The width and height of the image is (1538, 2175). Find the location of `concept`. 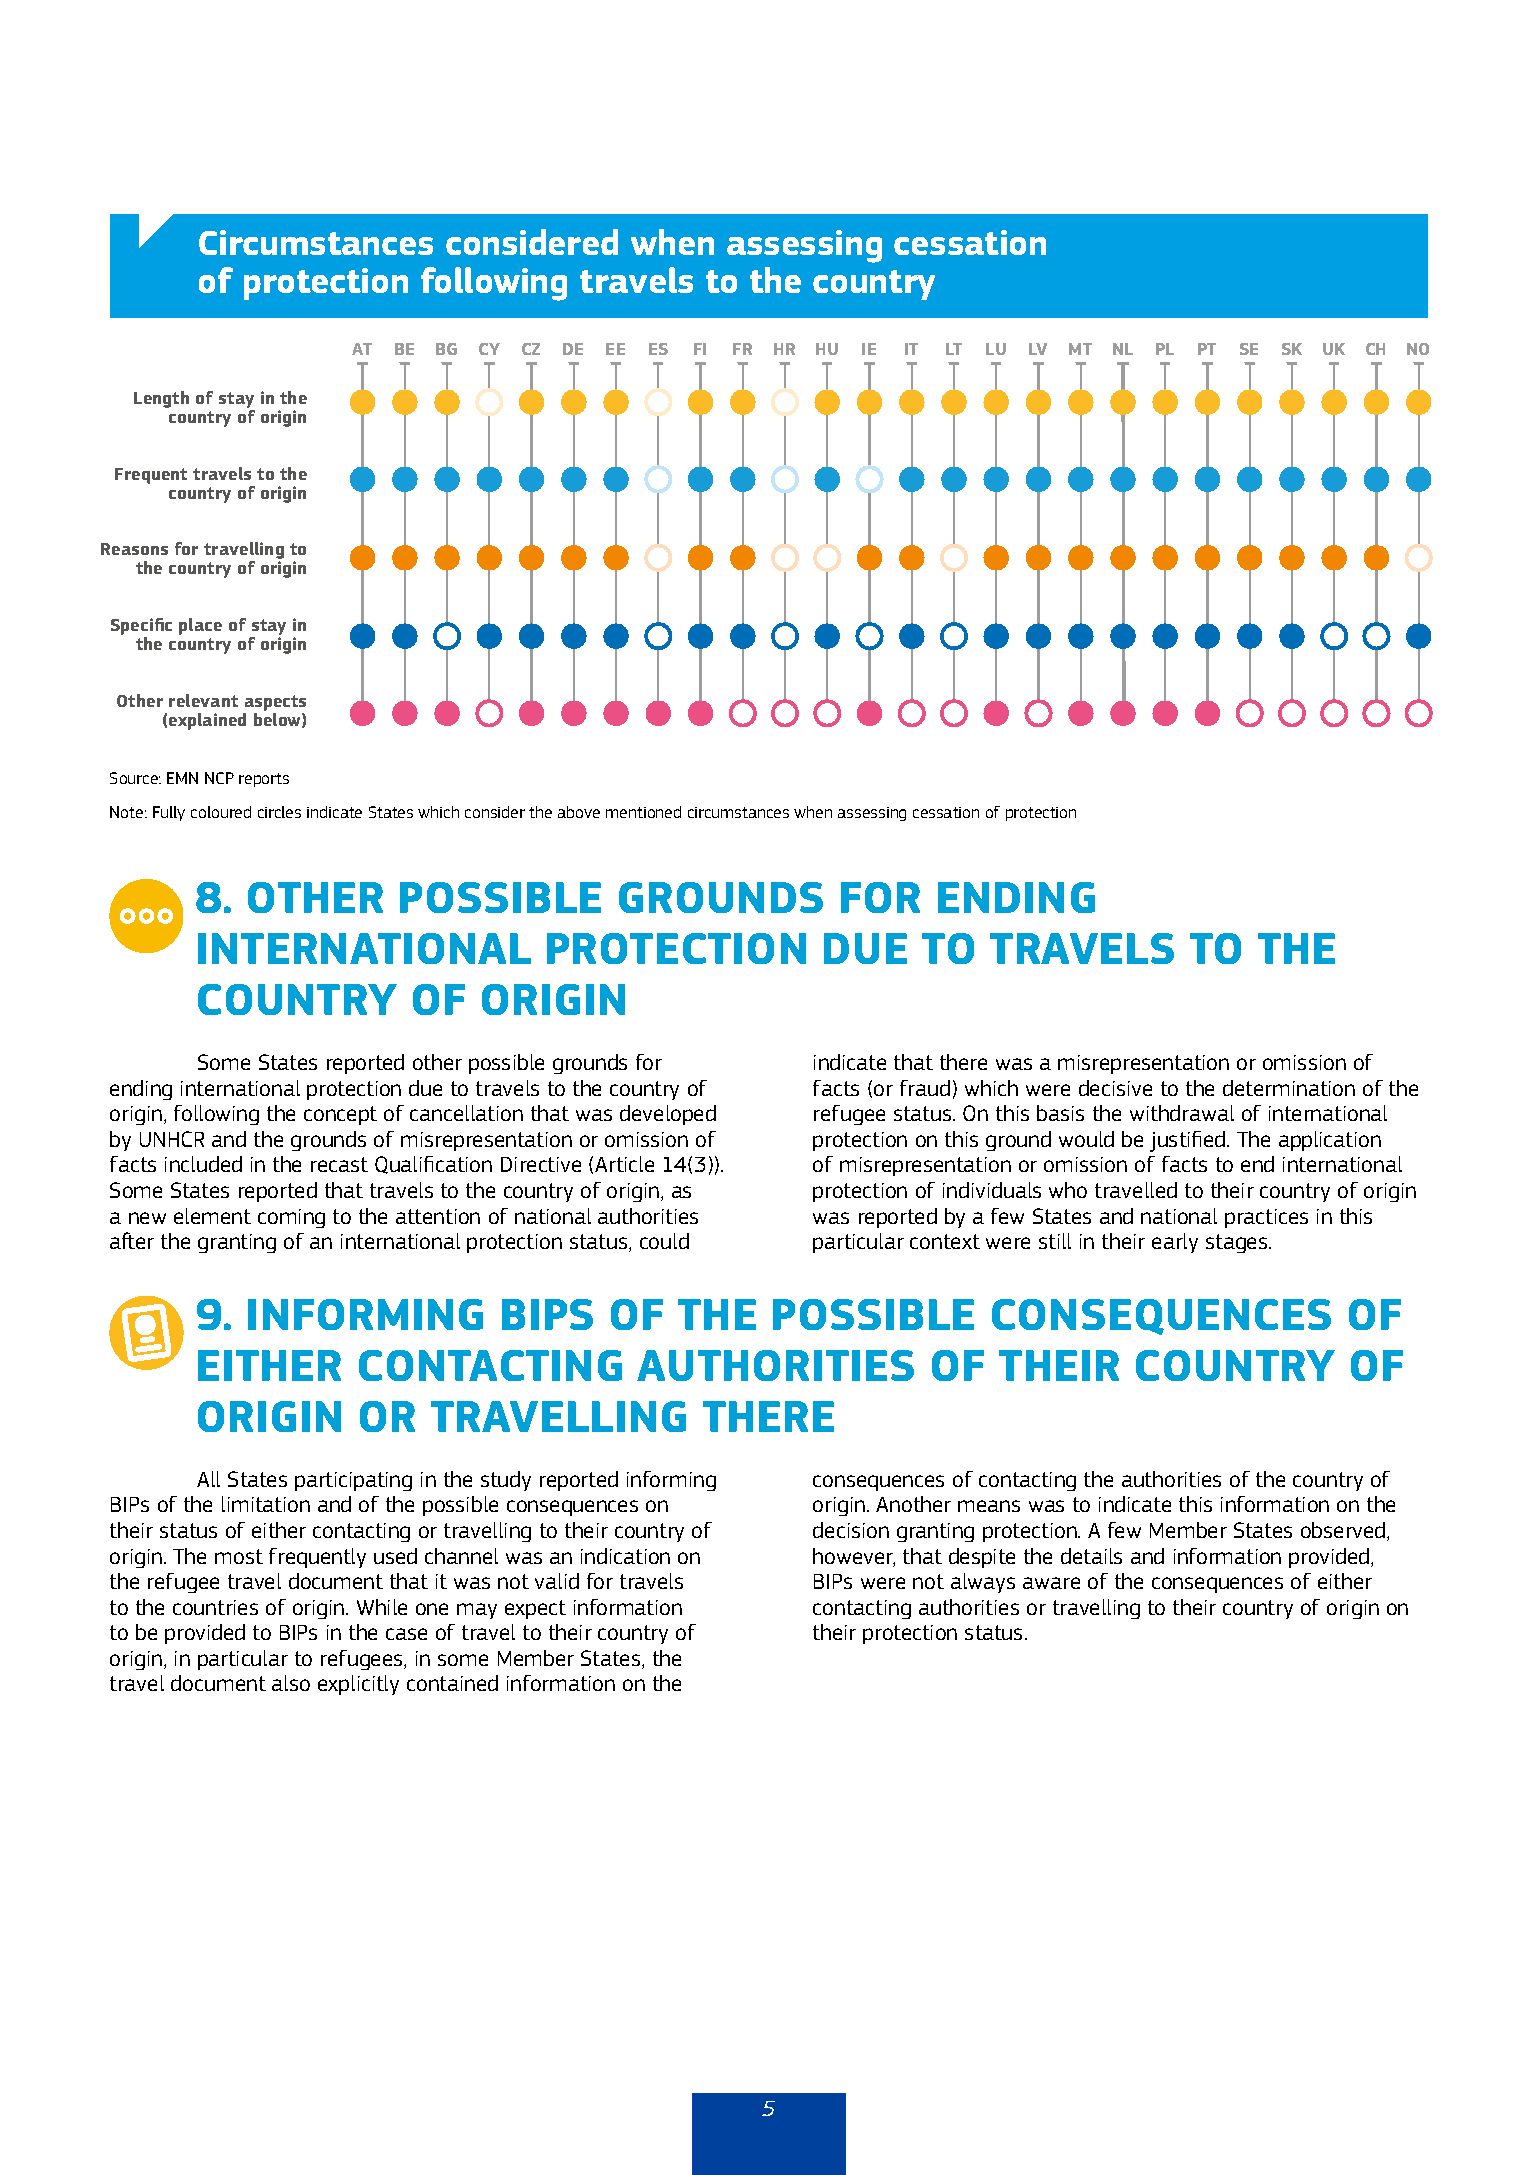

concept is located at coordinates (340, 1115).
